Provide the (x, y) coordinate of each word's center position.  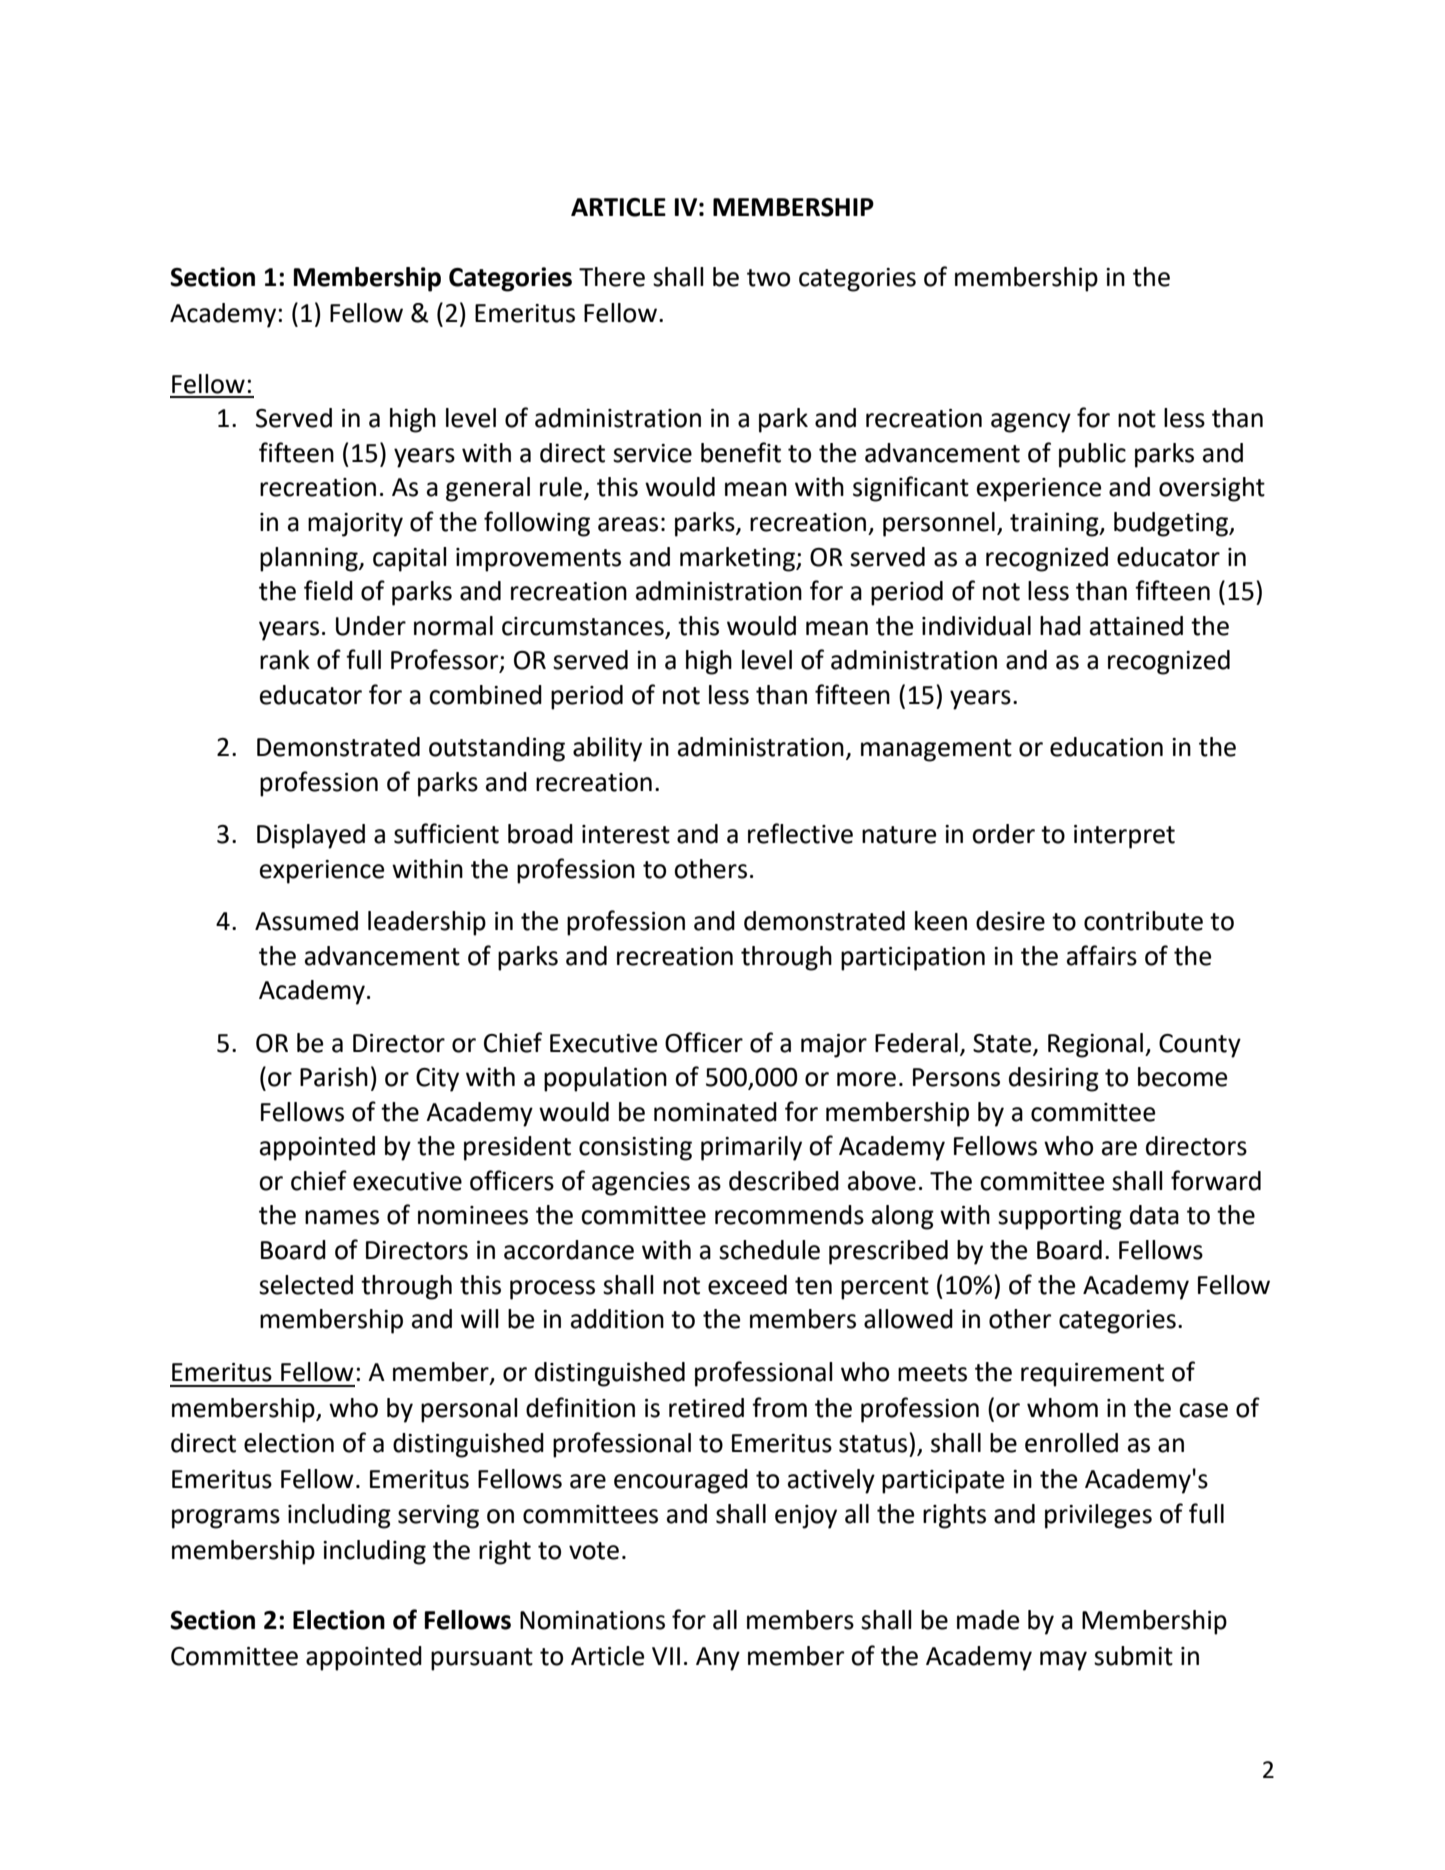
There (612, 277)
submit (1133, 1656)
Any (718, 1659)
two (768, 278)
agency (1031, 423)
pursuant (482, 1659)
